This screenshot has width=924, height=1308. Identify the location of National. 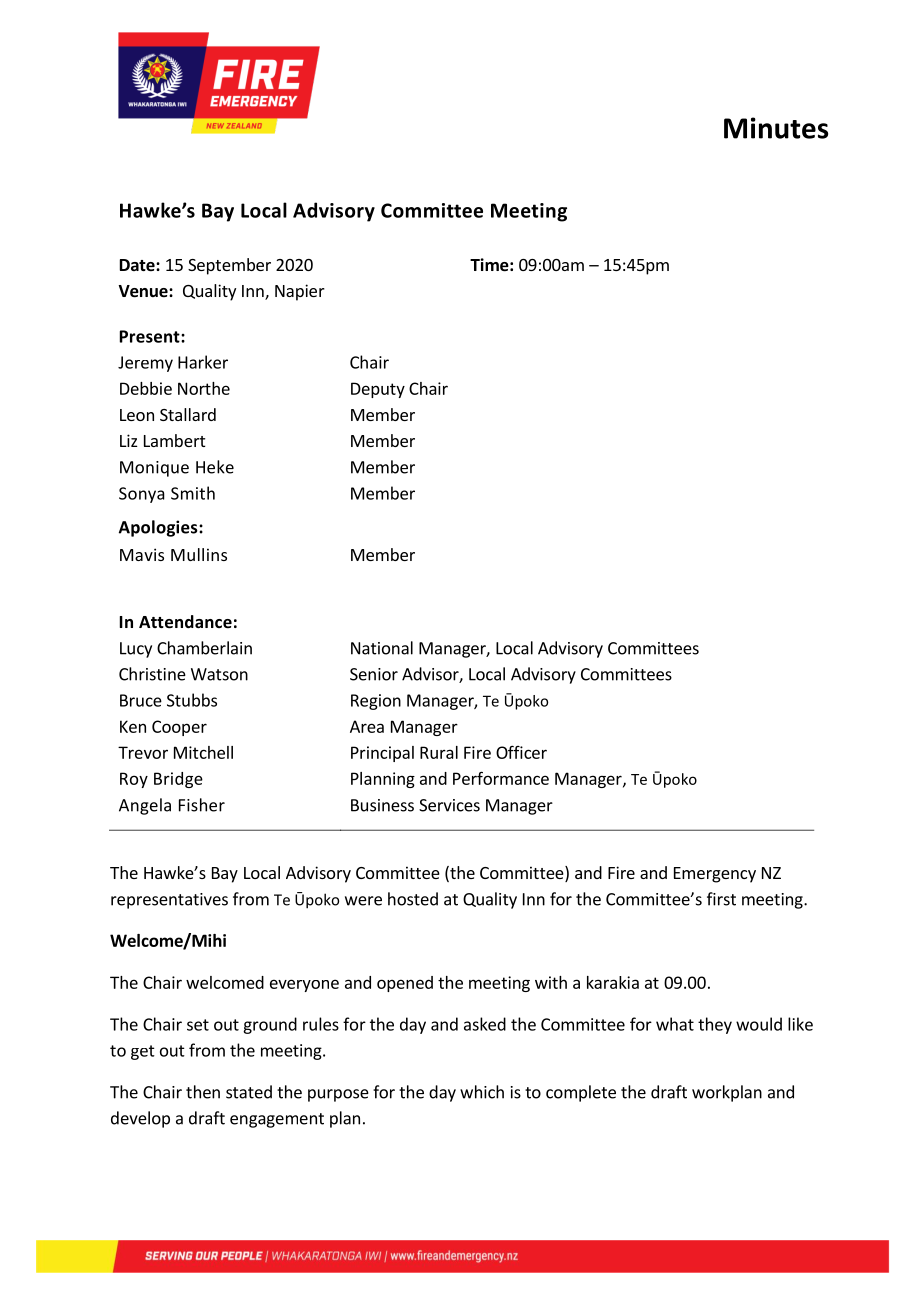
(382, 648).
